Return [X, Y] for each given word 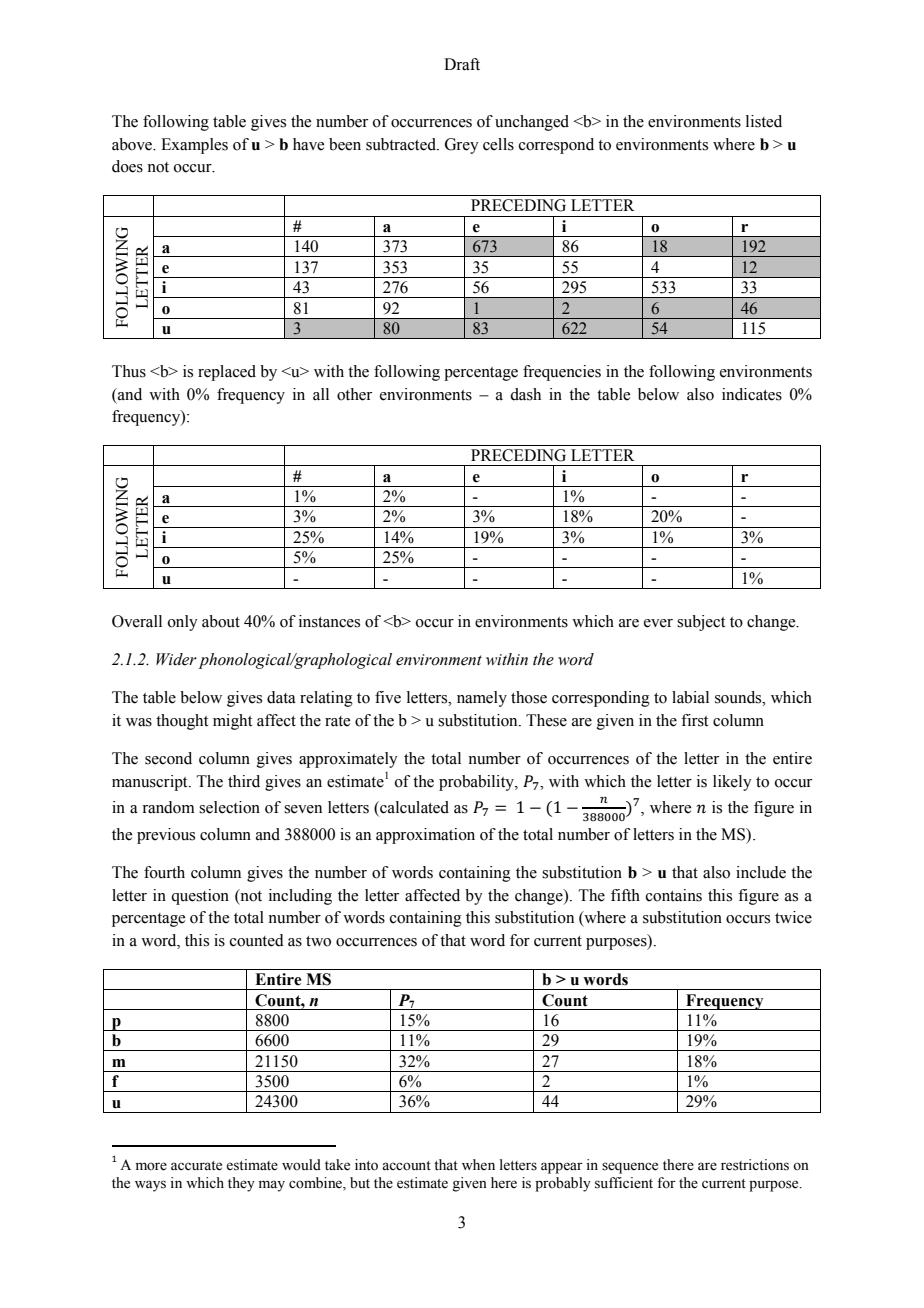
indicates [752, 394]
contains [674, 895]
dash [525, 394]
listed [764, 121]
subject [701, 623]
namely [482, 699]
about [221, 621]
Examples [194, 146]
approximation [425, 836]
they [241, 1184]
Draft [462, 64]
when [478, 1165]
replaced [227, 373]
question [200, 897]
